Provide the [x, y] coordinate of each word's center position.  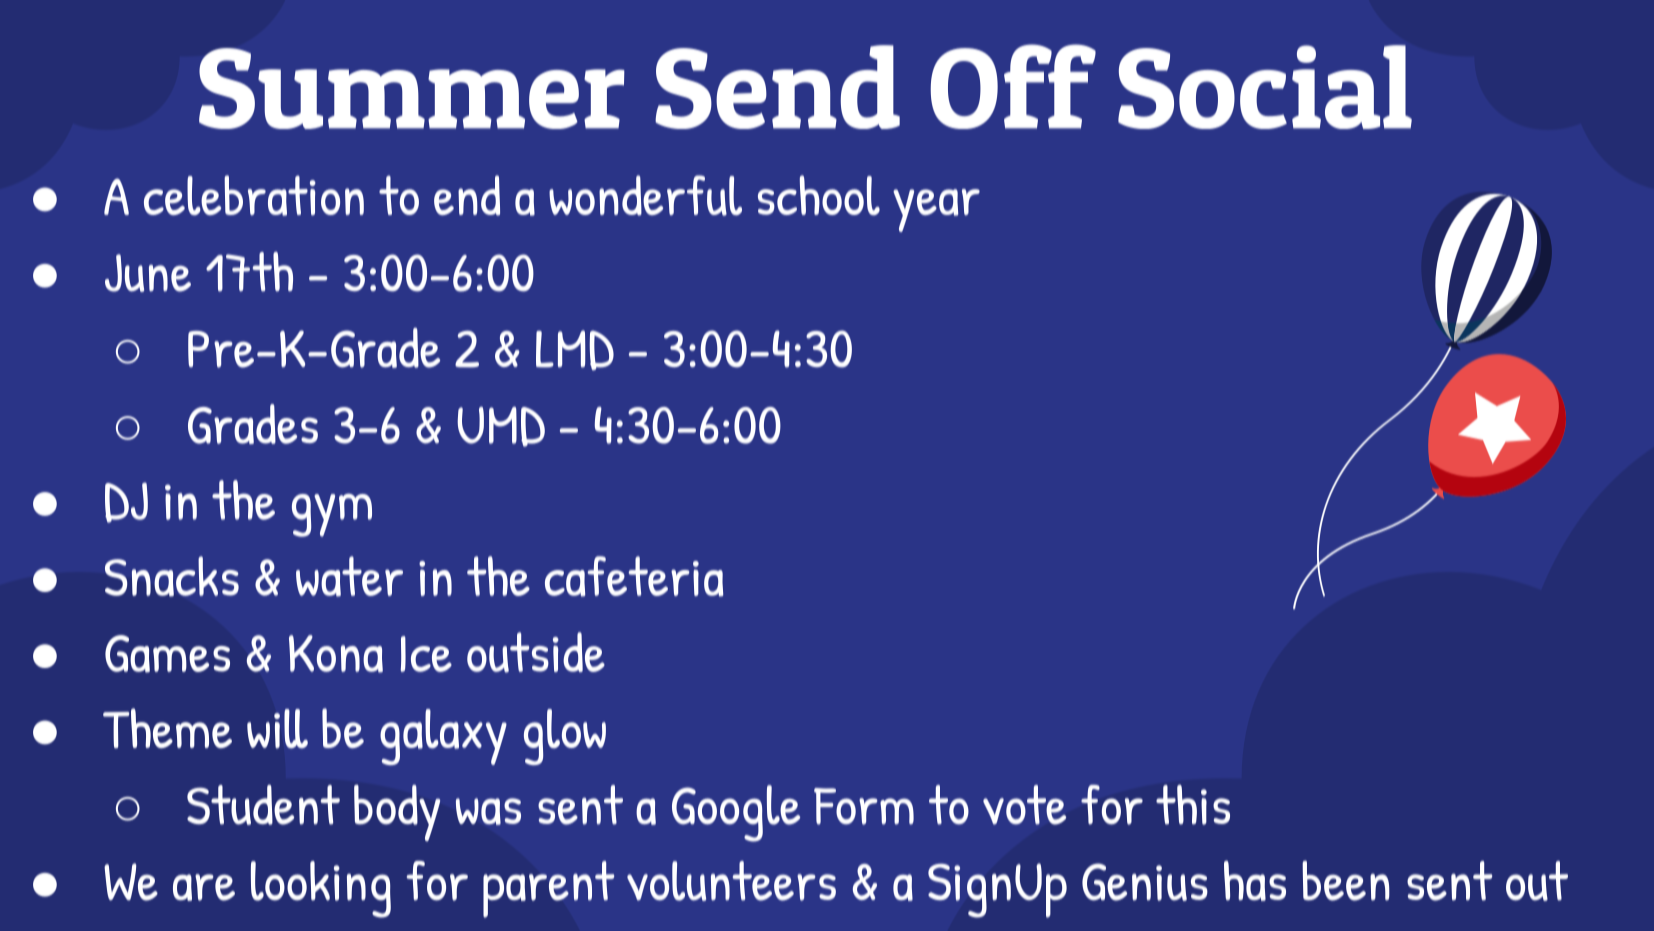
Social [1265, 87]
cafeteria [634, 576]
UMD [501, 427]
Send [777, 87]
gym [332, 515]
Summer [412, 88]
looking [321, 889]
